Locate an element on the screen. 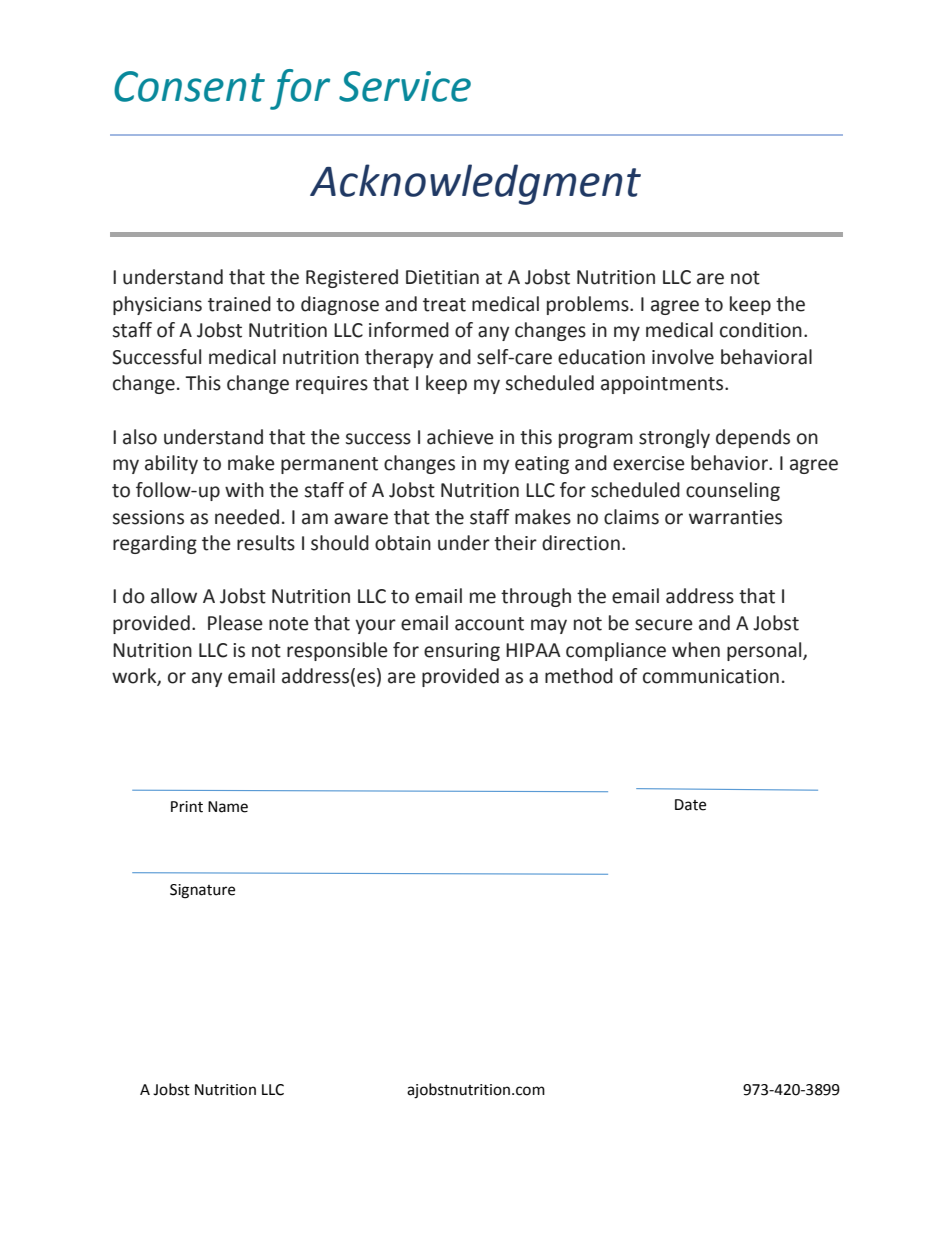 This screenshot has width=952, height=1233. treat is located at coordinates (444, 305).
